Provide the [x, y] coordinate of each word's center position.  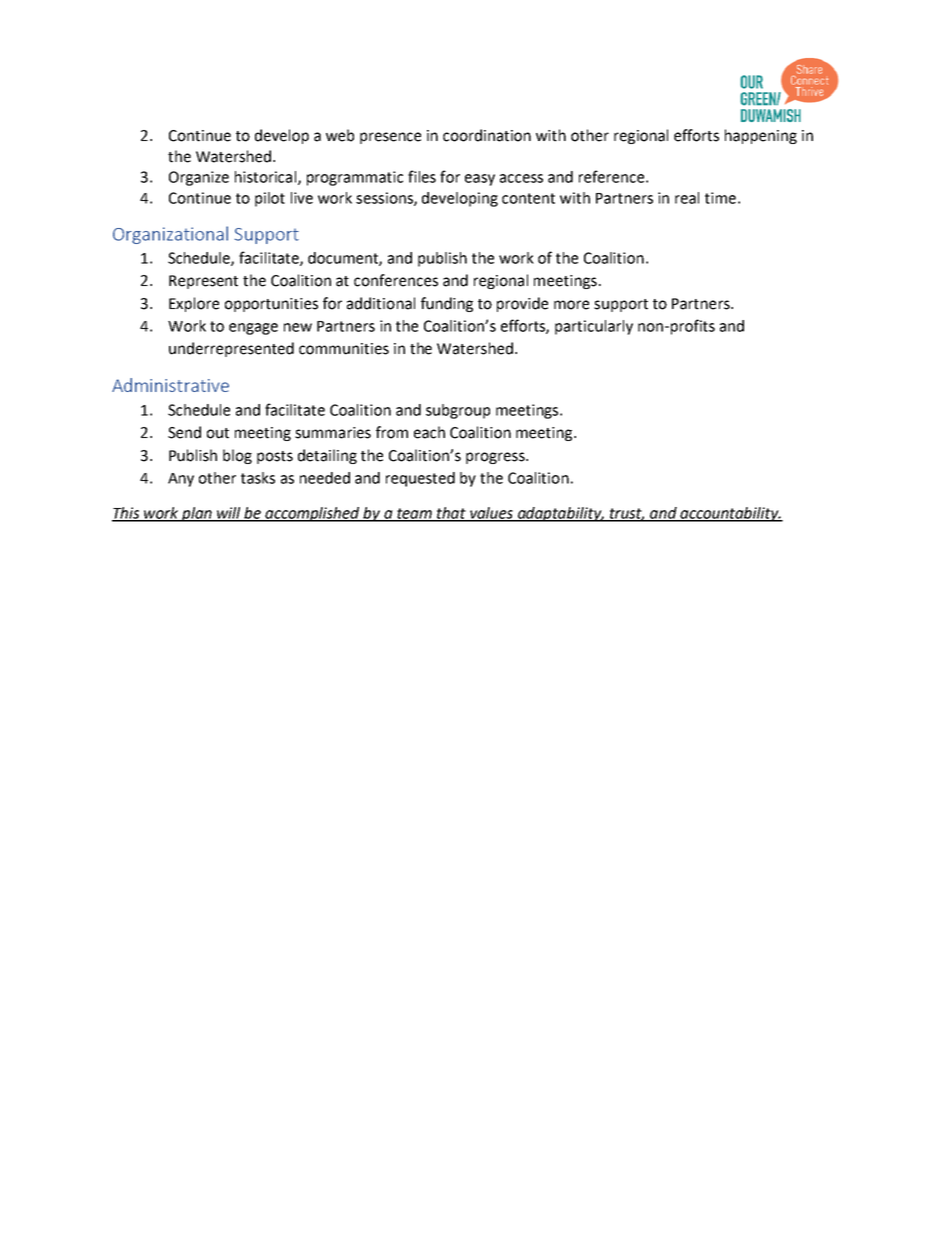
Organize [199, 178]
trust [626, 514]
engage [253, 329]
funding [447, 304]
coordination [487, 135]
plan [197, 514]
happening [761, 136]
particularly [594, 327]
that [451, 514]
